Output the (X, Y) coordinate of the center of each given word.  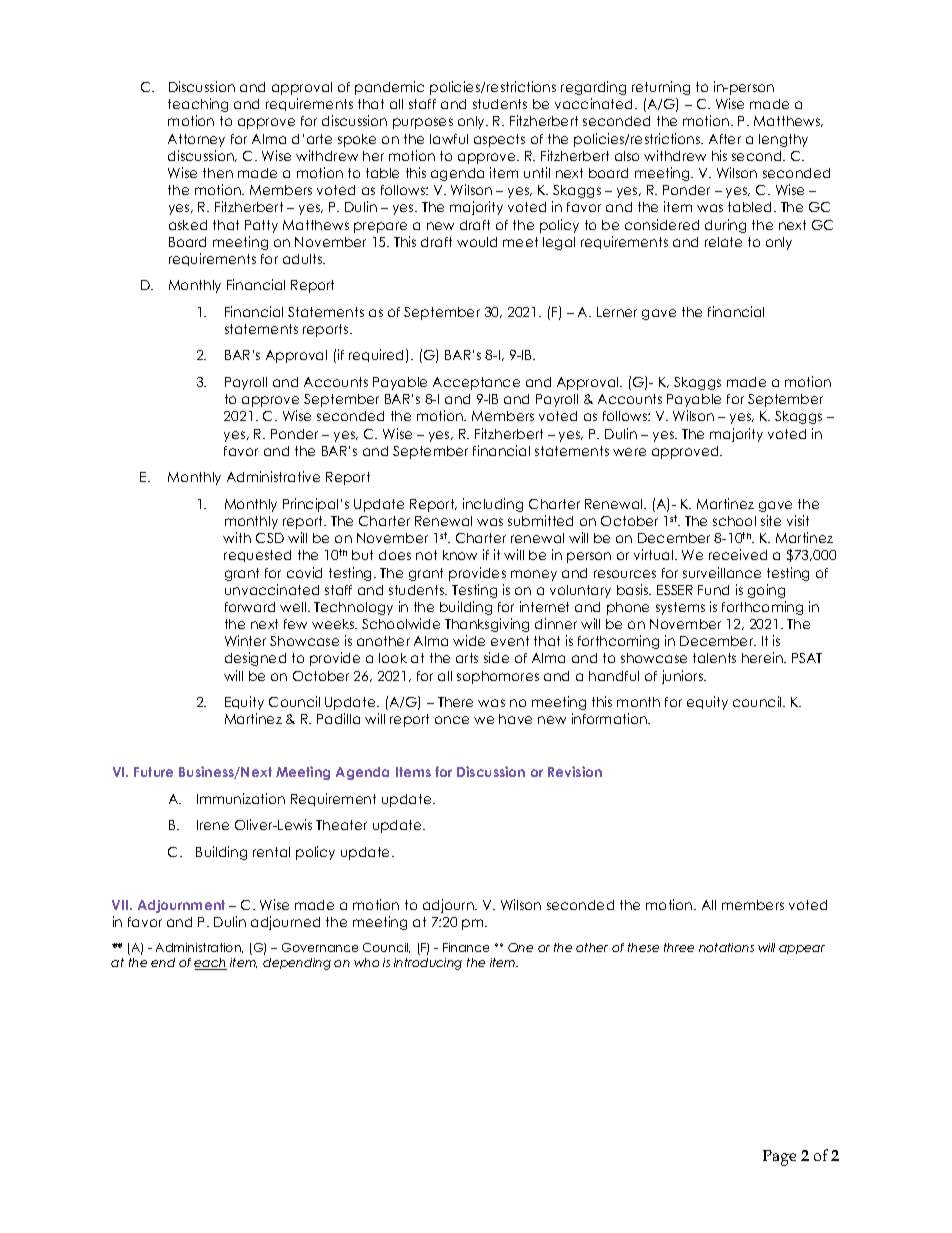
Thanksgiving (487, 625)
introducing (428, 964)
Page (779, 1158)
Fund (713, 590)
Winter (245, 640)
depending (297, 964)
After (725, 139)
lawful (449, 139)
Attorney (196, 140)
